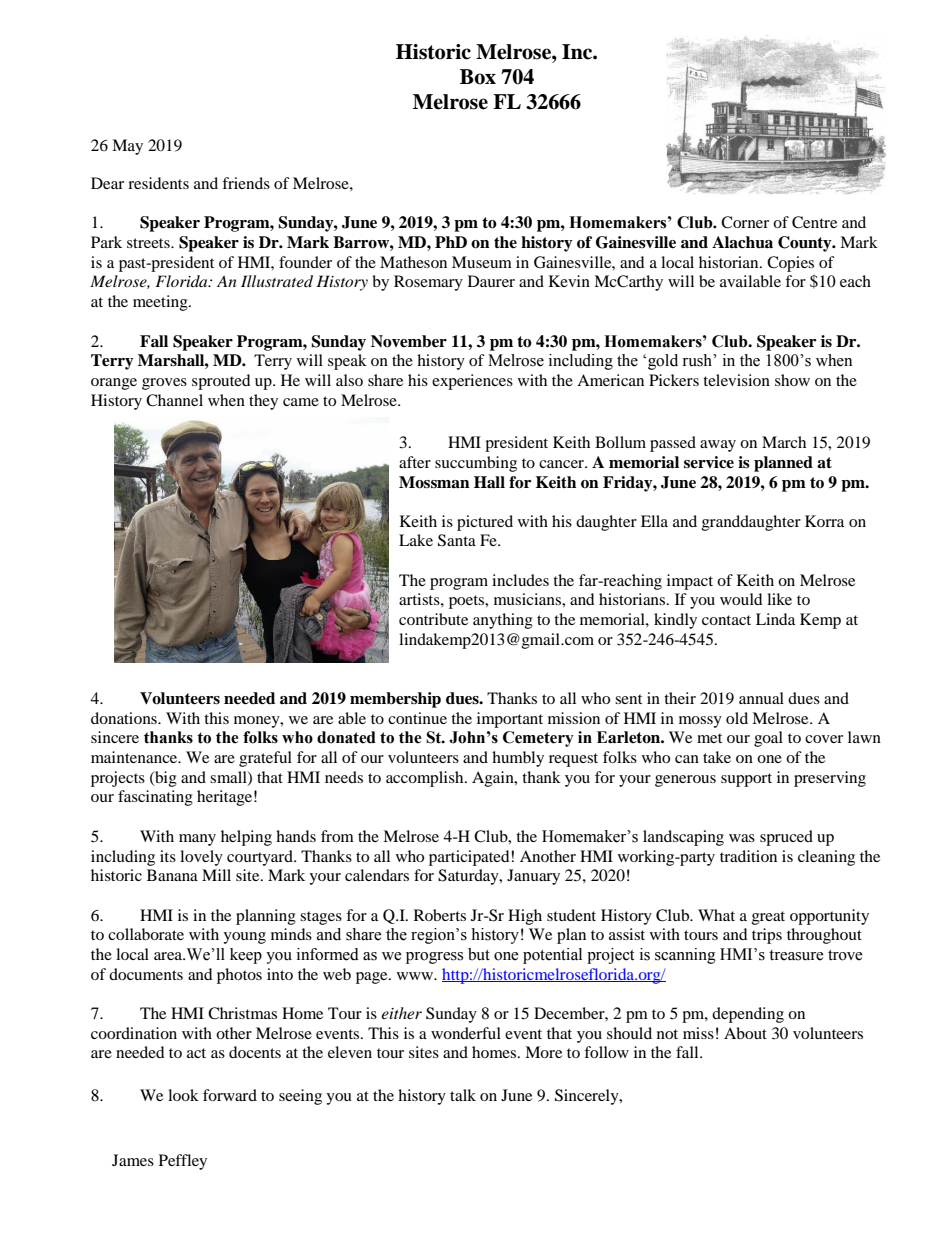 This screenshot has height=1233, width=952. Describe the element at coordinates (469, 877) in the screenshot. I see `Saturday` at that location.
